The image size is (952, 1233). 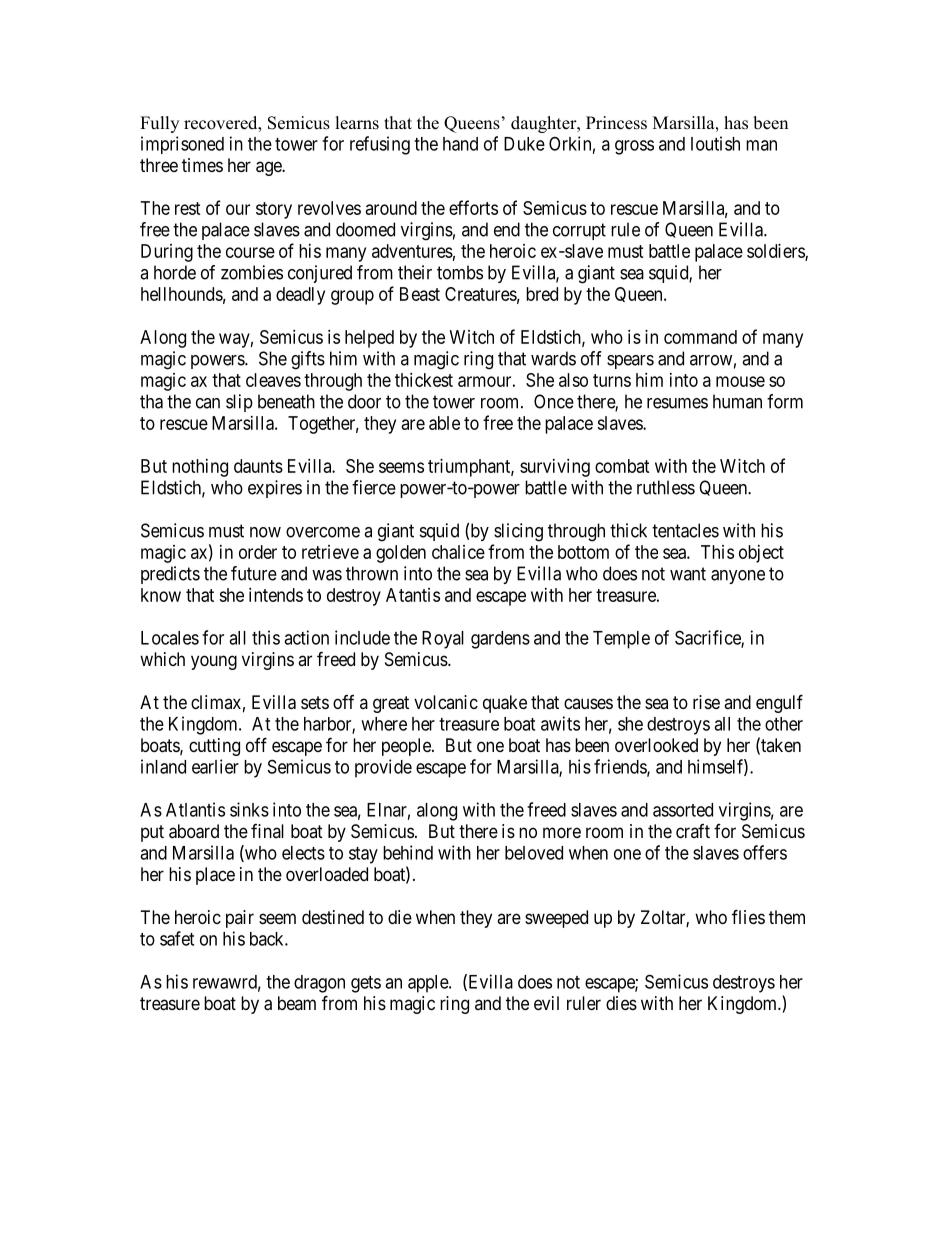 What do you see at coordinates (688, 574) in the screenshot?
I see `want` at bounding box center [688, 574].
